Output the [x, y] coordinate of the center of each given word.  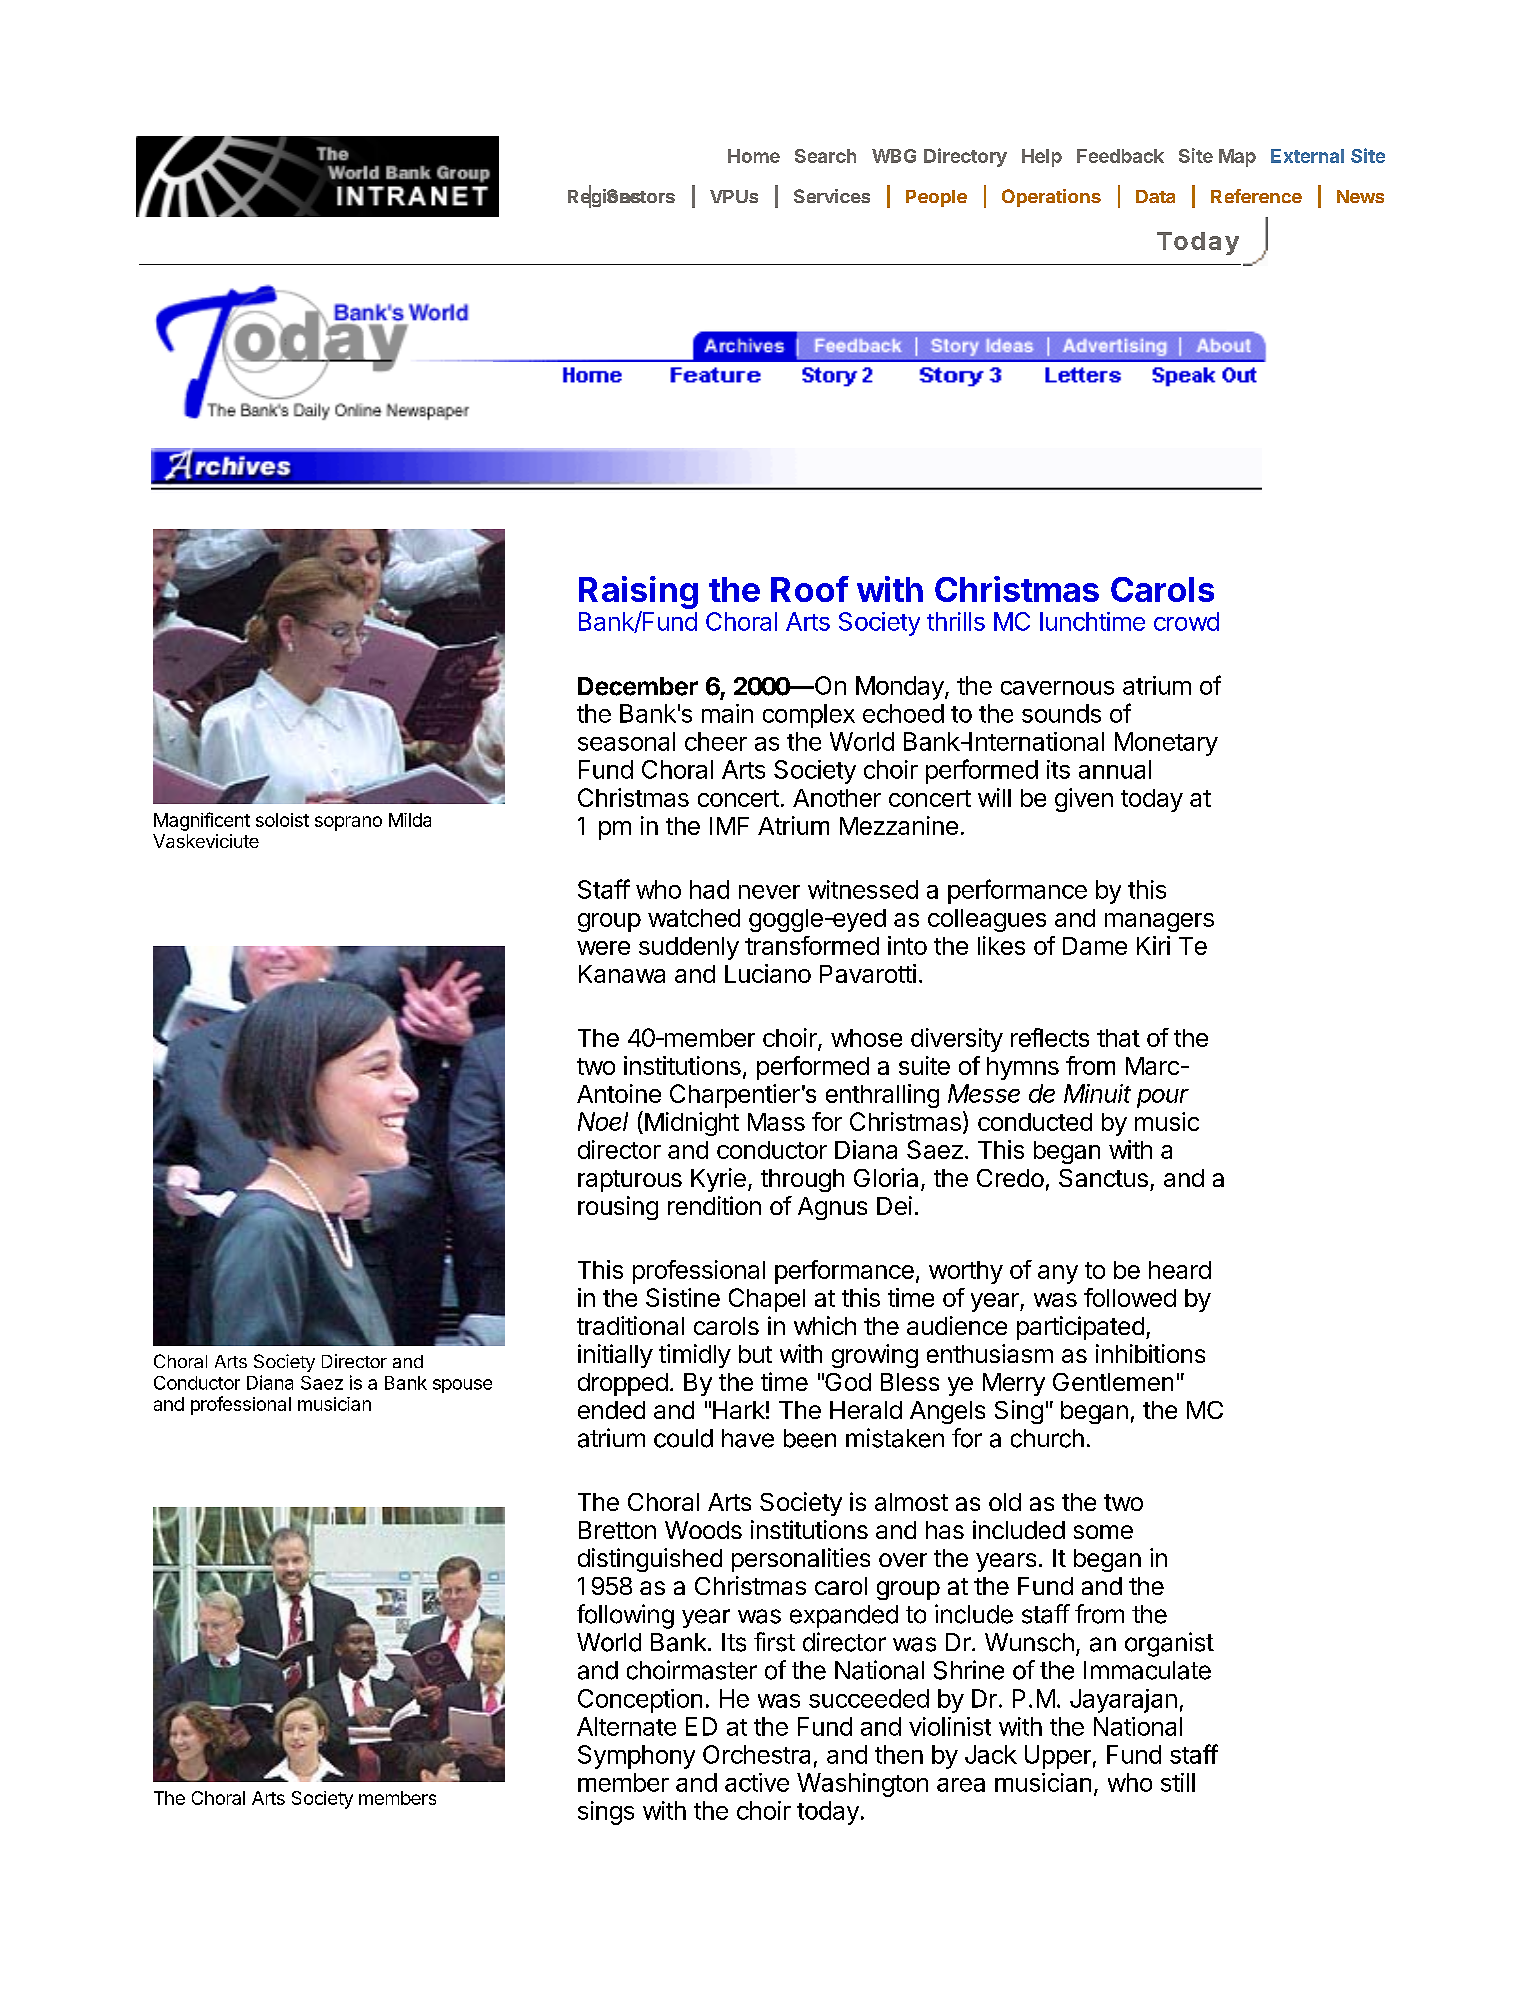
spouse [462, 1386]
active [757, 1782]
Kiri [1153, 945]
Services [832, 196]
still [1178, 1782]
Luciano [768, 973]
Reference [1256, 196]
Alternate [626, 1726]
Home [754, 156]
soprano [348, 823]
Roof [810, 589]
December [638, 686]
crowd [1186, 621]
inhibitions [1150, 1353]
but [755, 1354]
